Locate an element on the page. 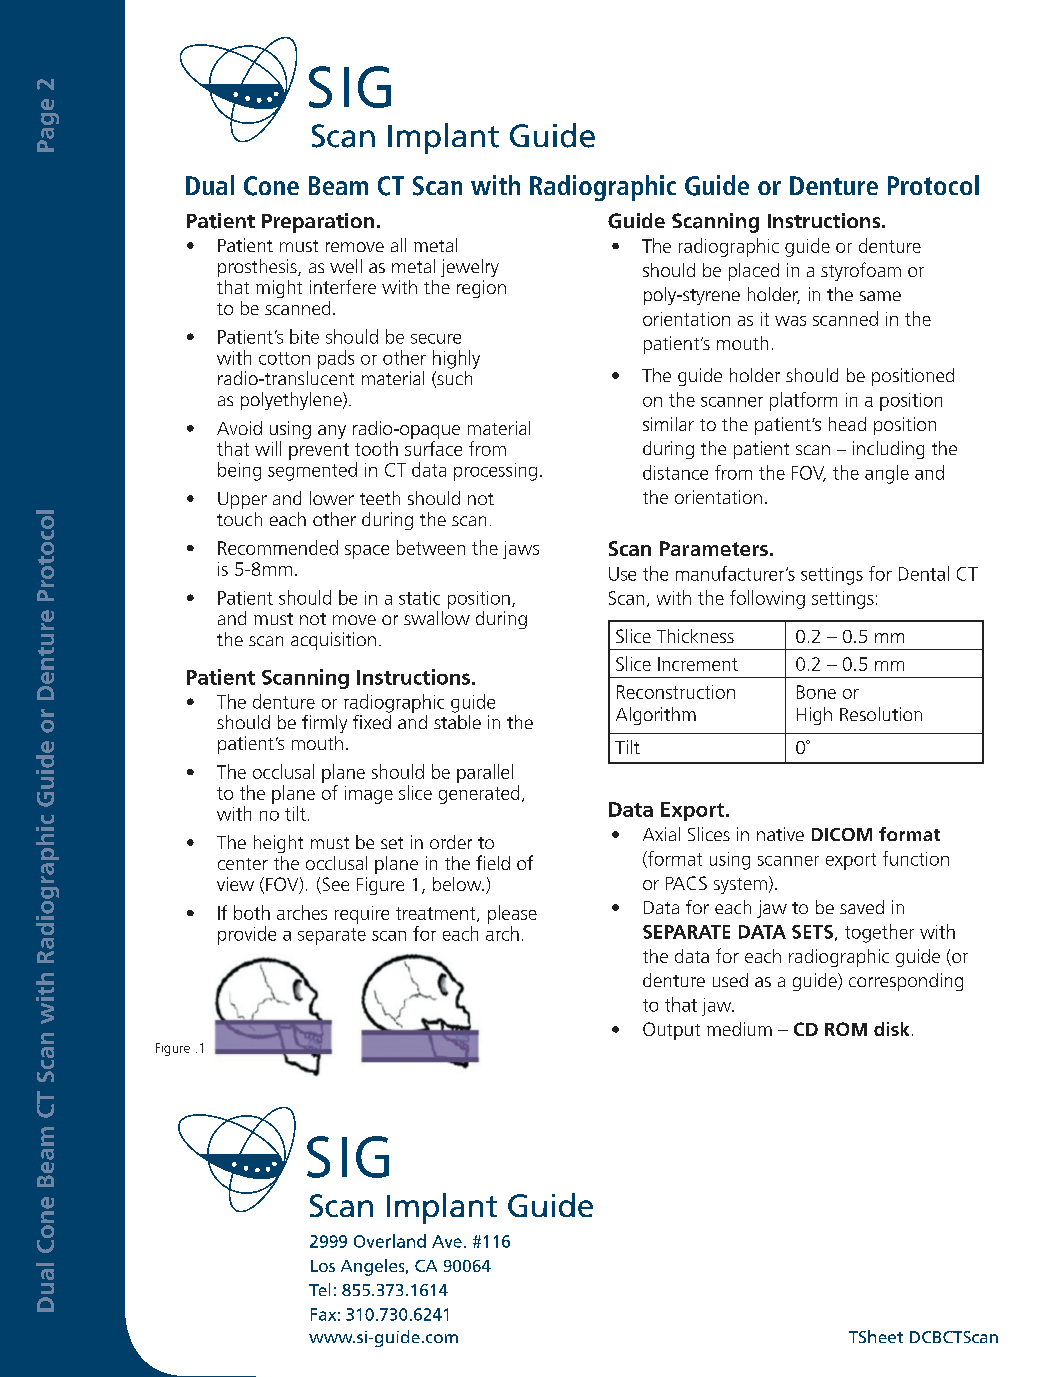 The image size is (1064, 1377). jaws is located at coordinates (521, 550).
